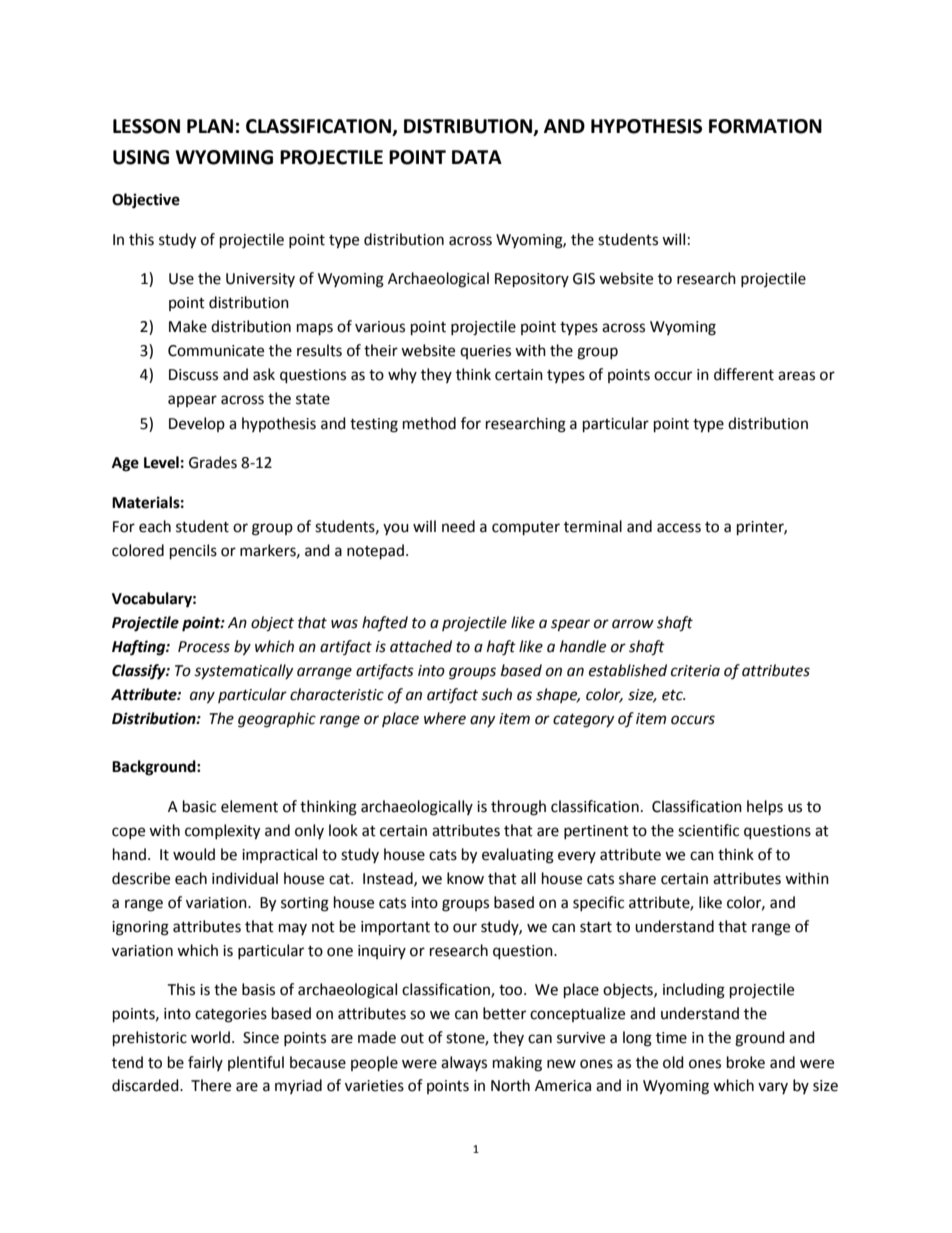 This screenshot has height=1233, width=952. Describe the element at coordinates (485, 352) in the screenshot. I see `queries` at that location.
